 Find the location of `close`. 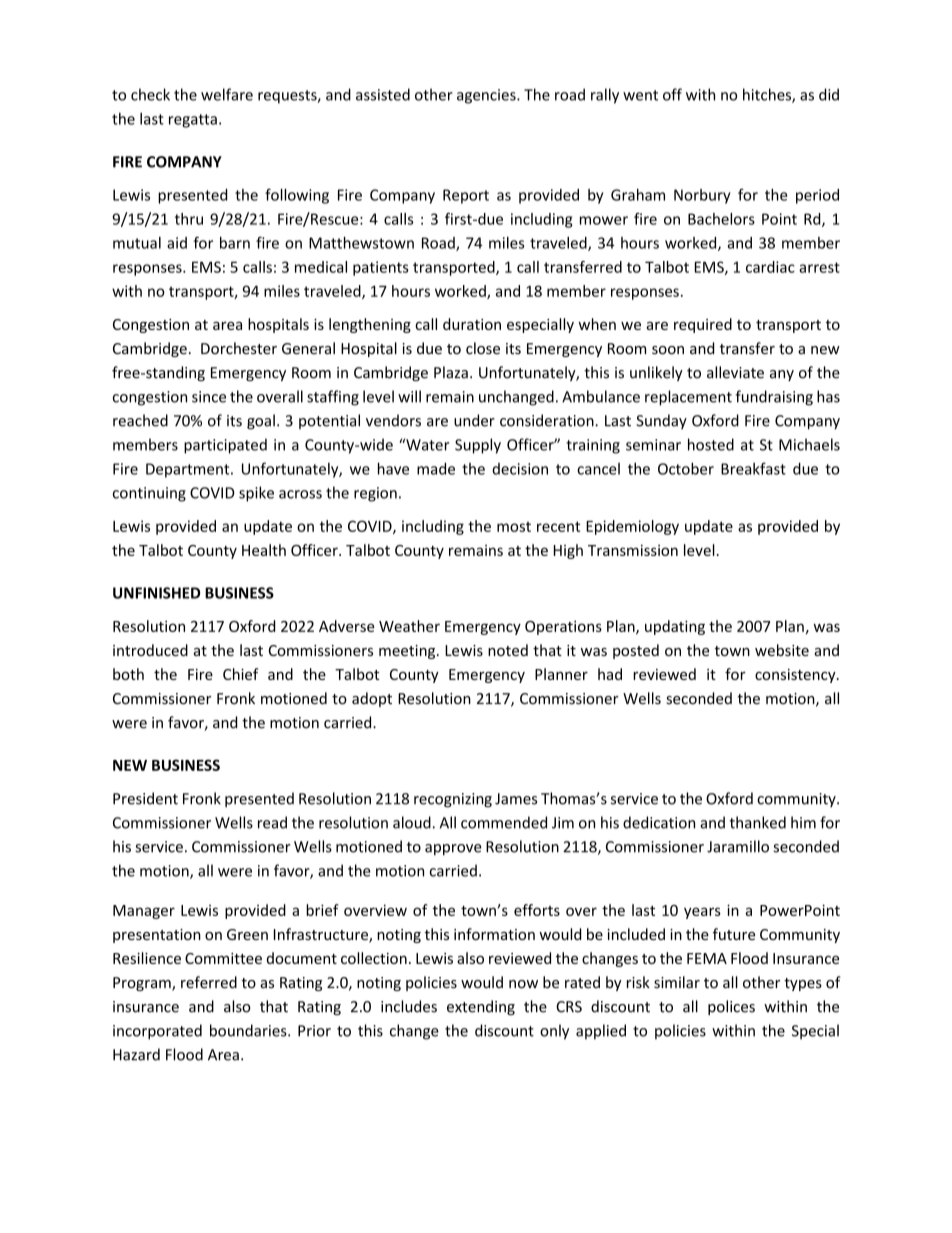

close is located at coordinates (483, 348).
